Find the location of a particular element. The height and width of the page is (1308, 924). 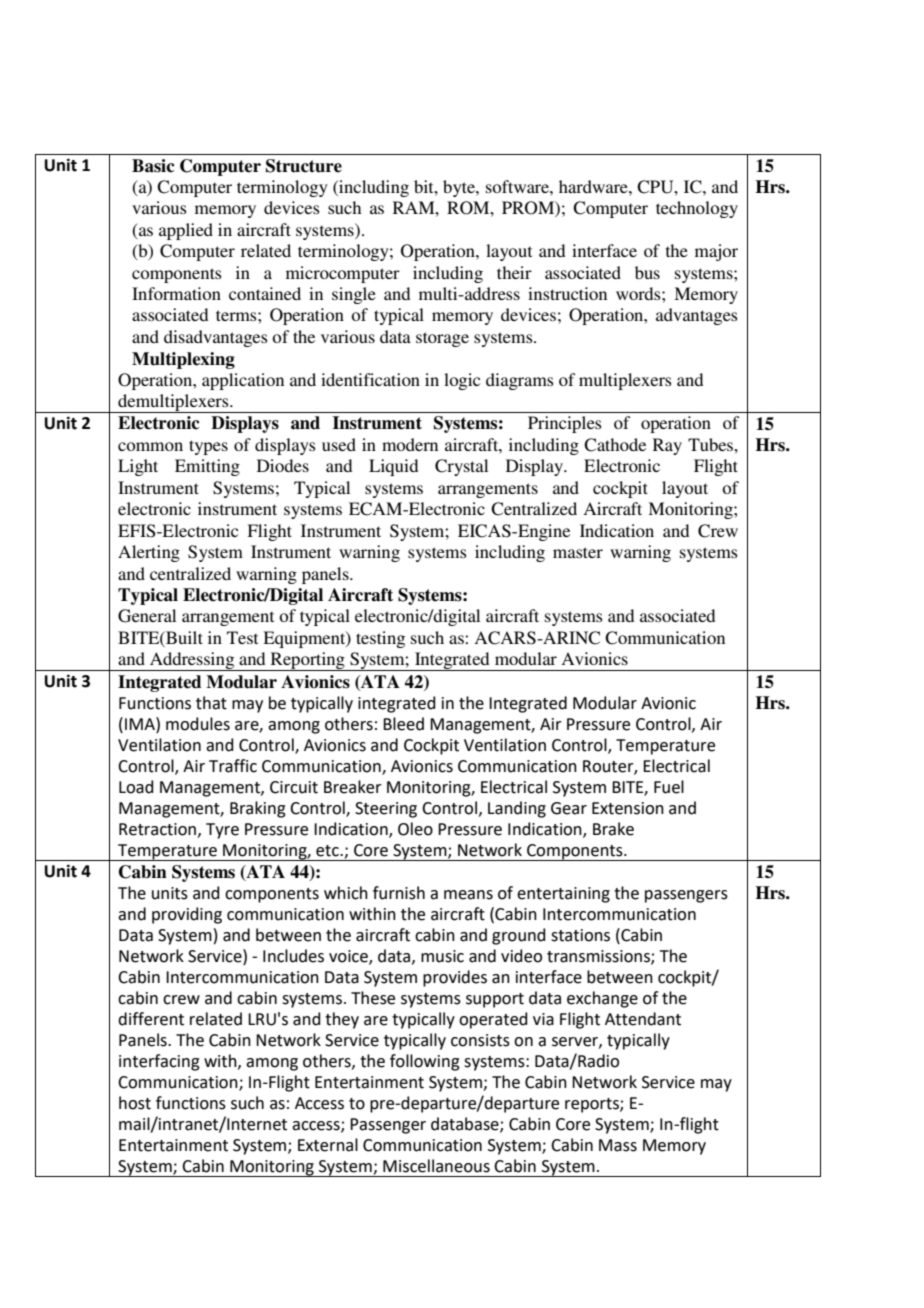

byte is located at coordinates (460, 188).
